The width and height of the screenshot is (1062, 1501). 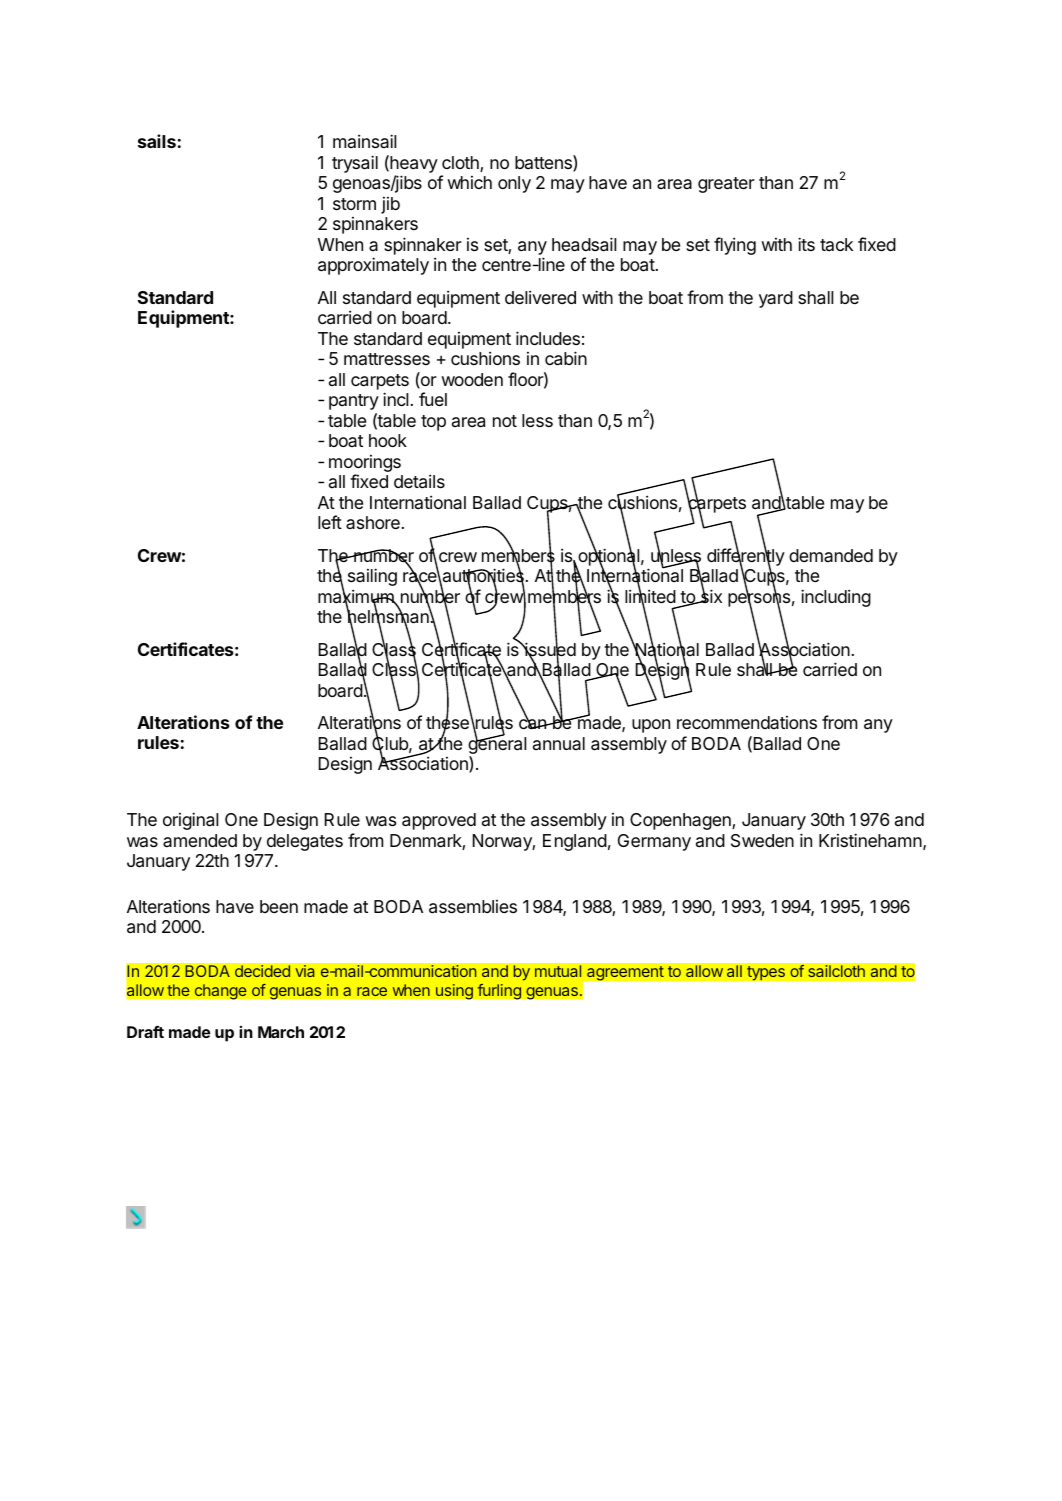 What do you see at coordinates (220, 992) in the screenshot?
I see `change` at bounding box center [220, 992].
